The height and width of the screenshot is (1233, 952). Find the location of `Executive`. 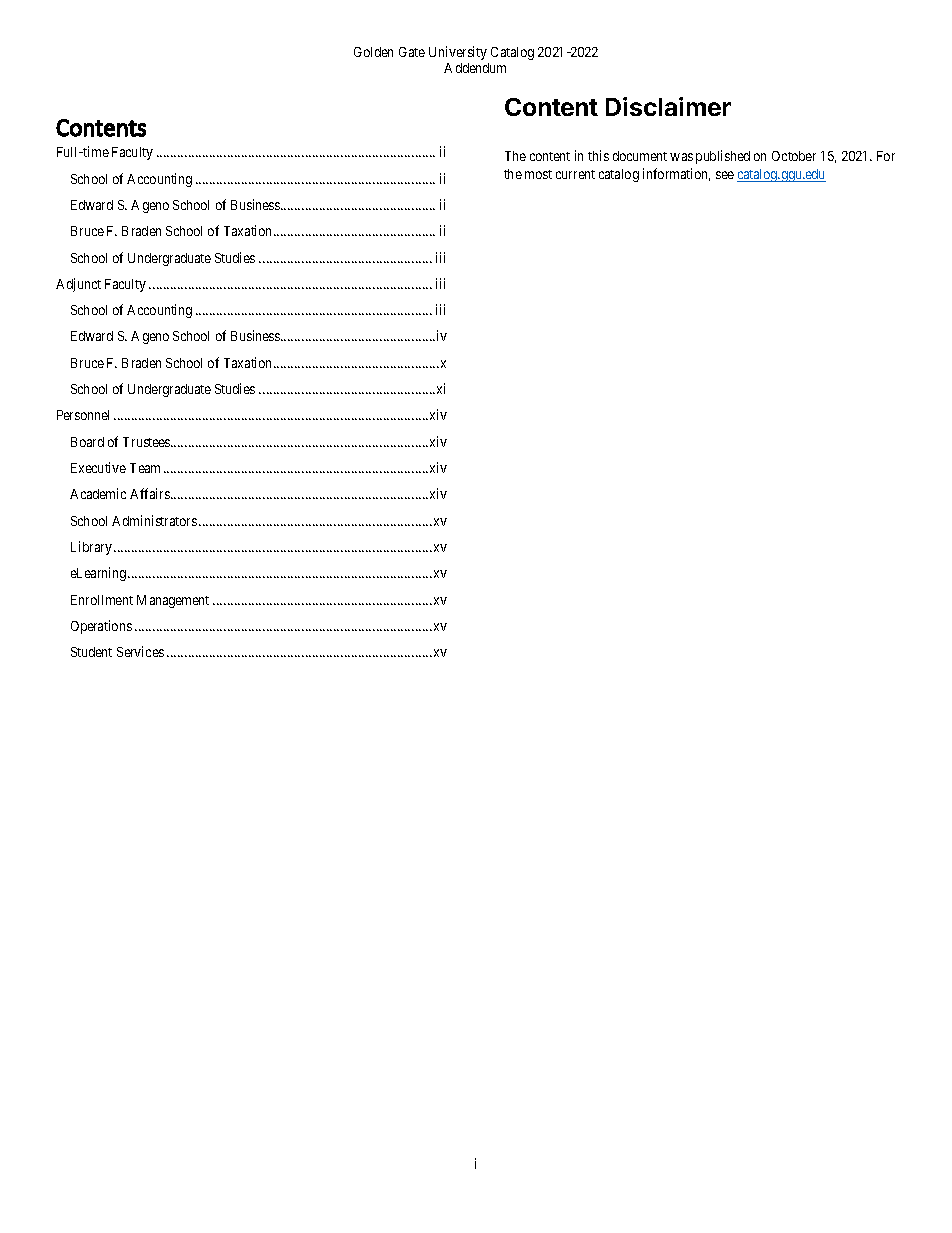

Executive is located at coordinates (98, 467).
